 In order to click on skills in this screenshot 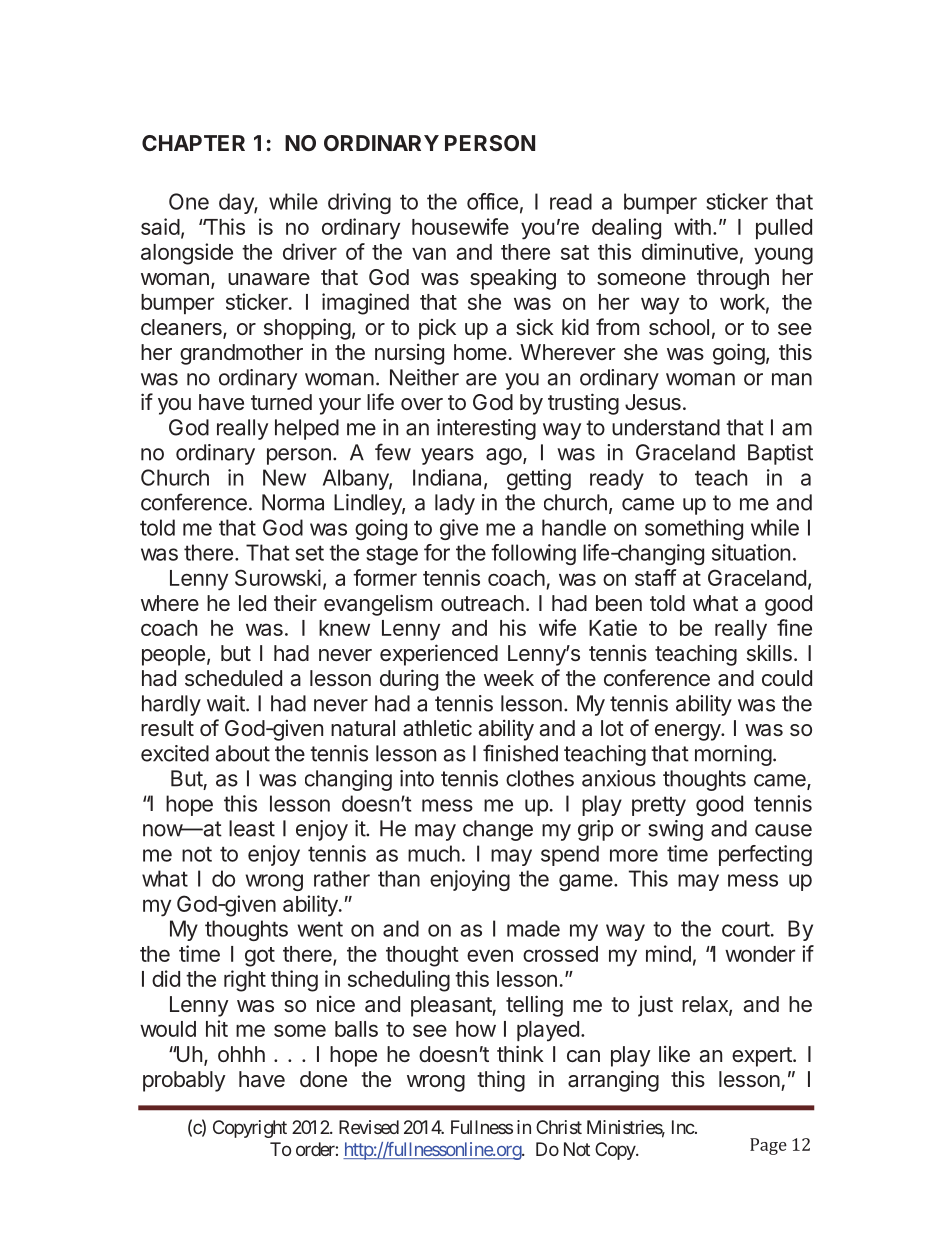, I will do `click(769, 652)`.
